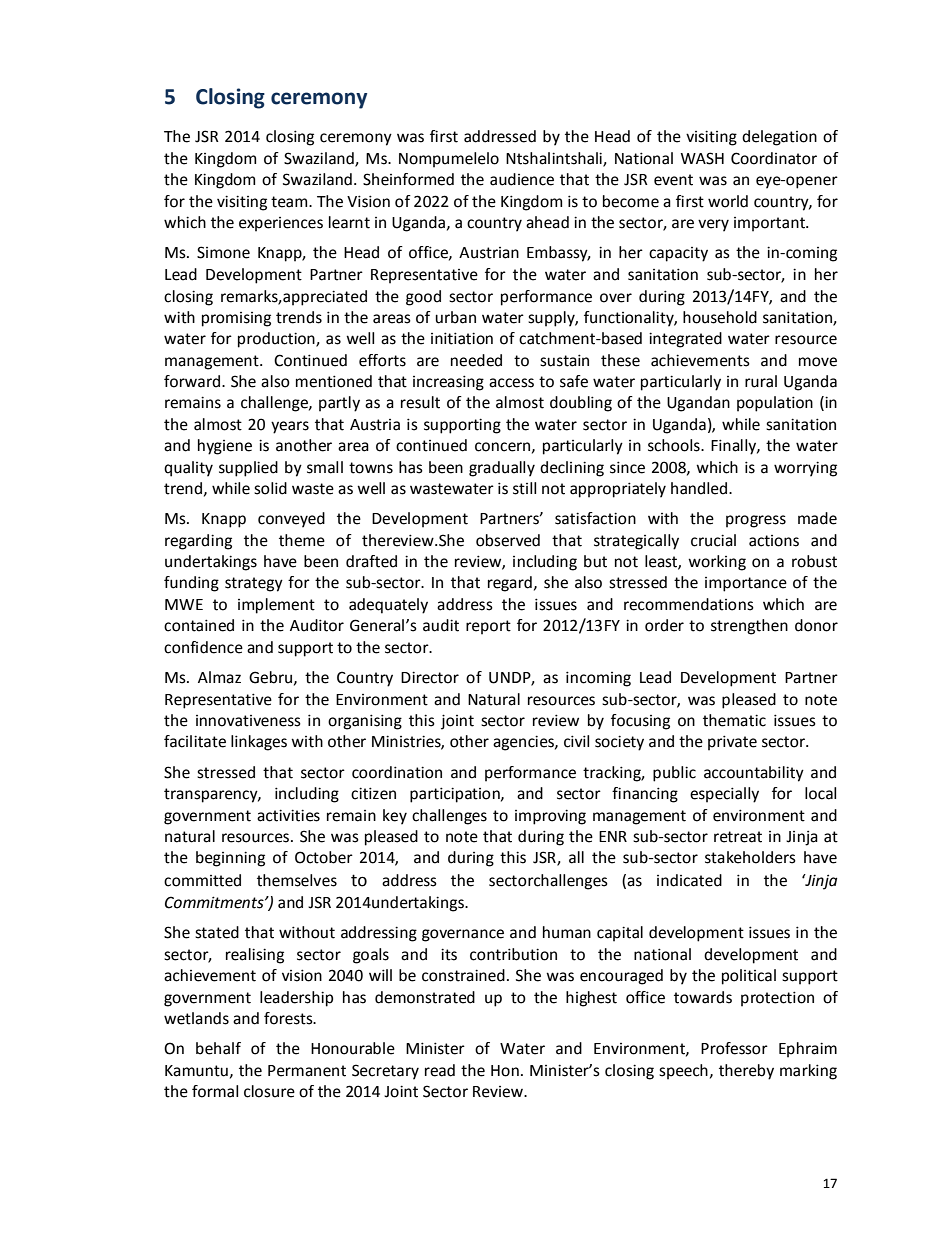 The height and width of the screenshot is (1233, 952). Describe the element at coordinates (522, 179) in the screenshot. I see `audience` at that location.
